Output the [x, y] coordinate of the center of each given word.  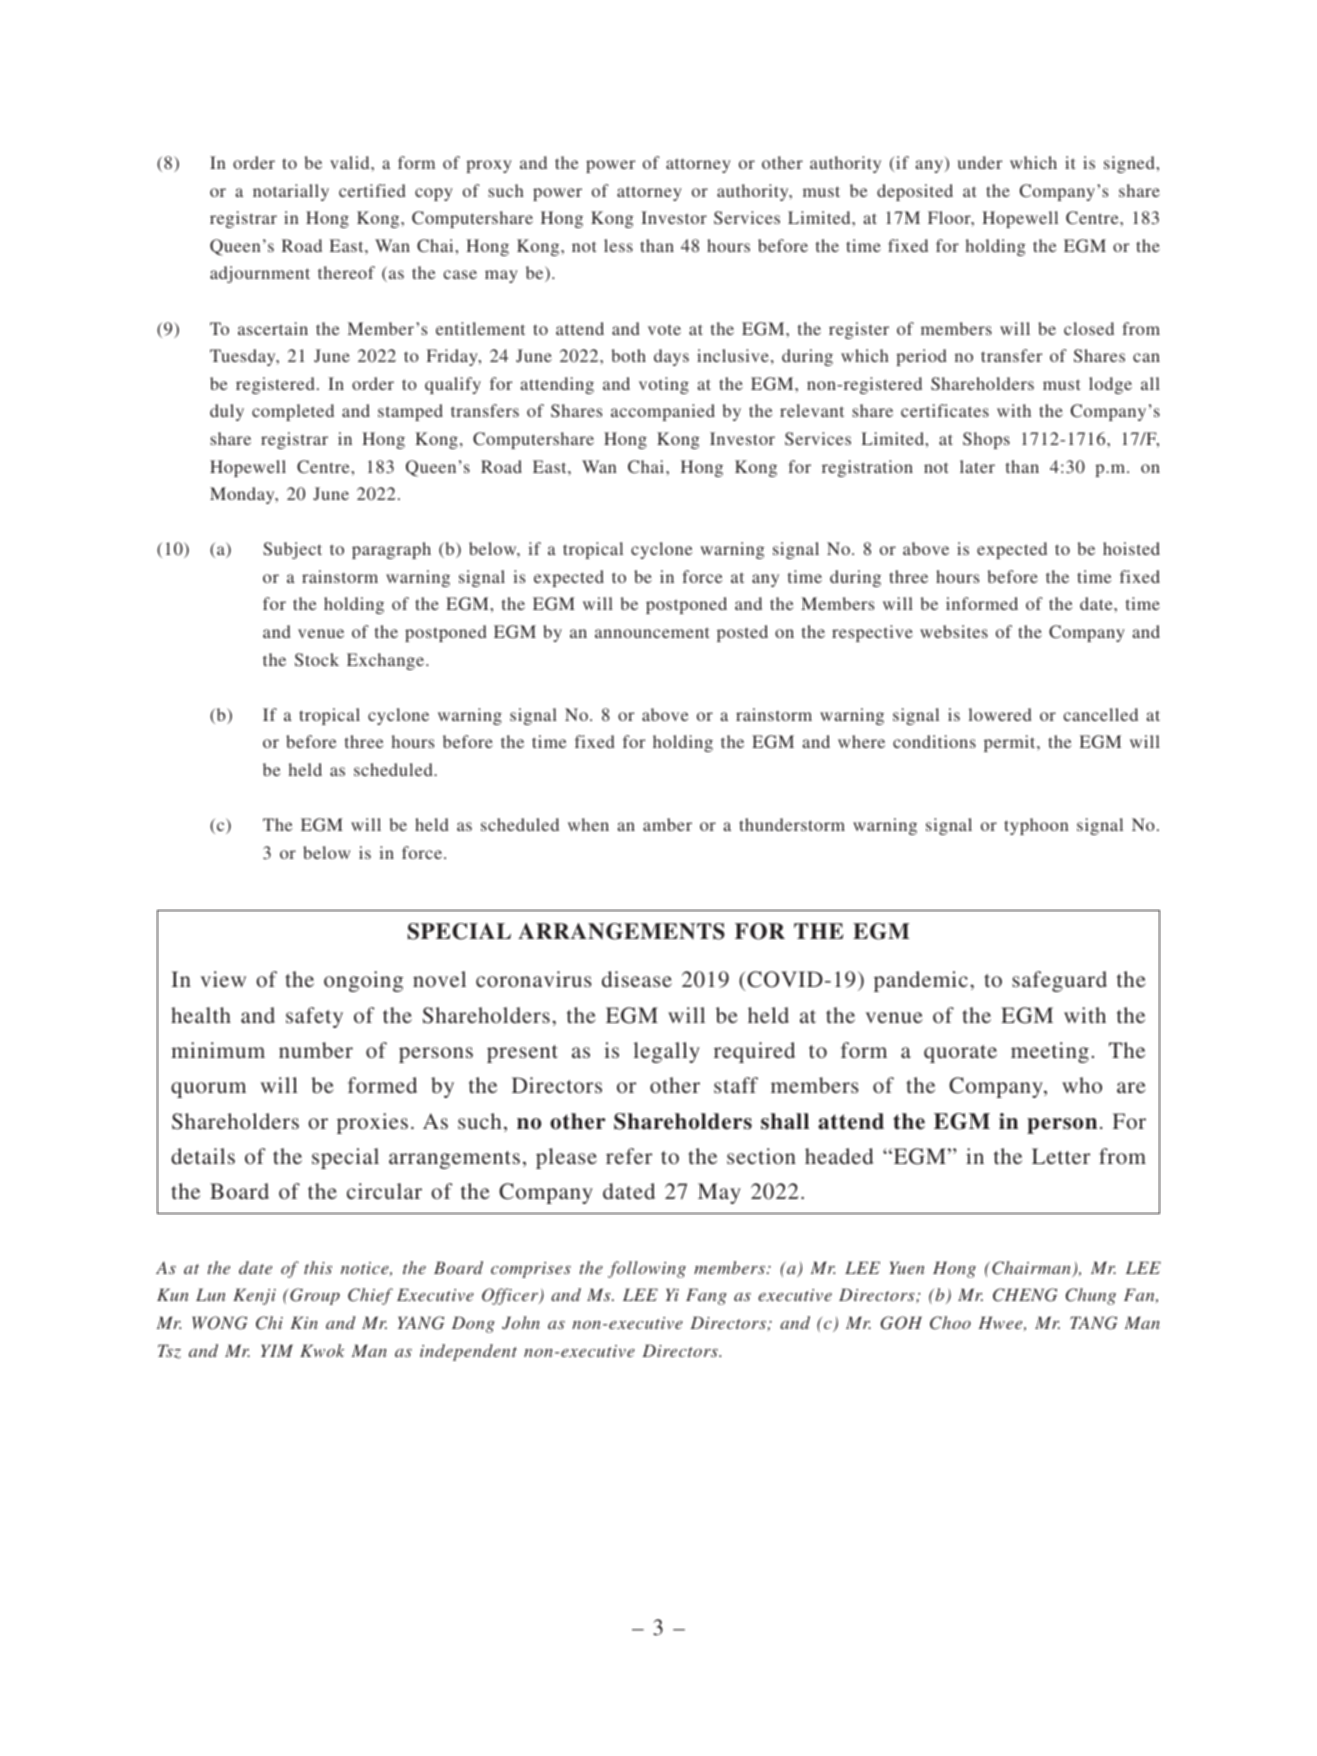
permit [1011, 743]
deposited [915, 192]
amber [667, 824]
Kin [304, 1322]
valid [351, 162]
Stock [317, 659]
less [618, 245]
